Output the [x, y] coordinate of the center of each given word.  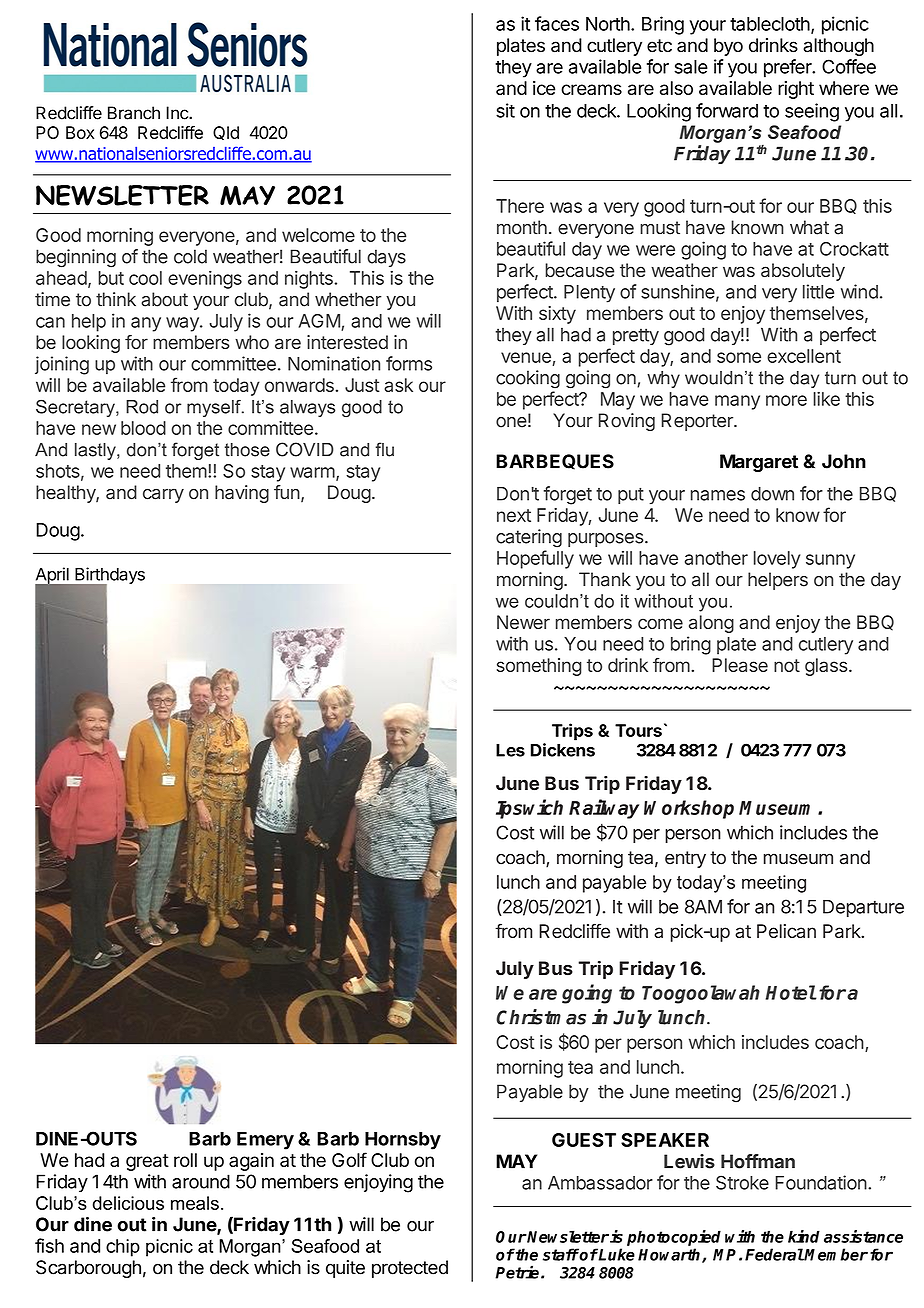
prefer [789, 68]
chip [123, 1248]
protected [410, 1269]
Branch [134, 113]
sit [505, 110]
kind [804, 1236]
